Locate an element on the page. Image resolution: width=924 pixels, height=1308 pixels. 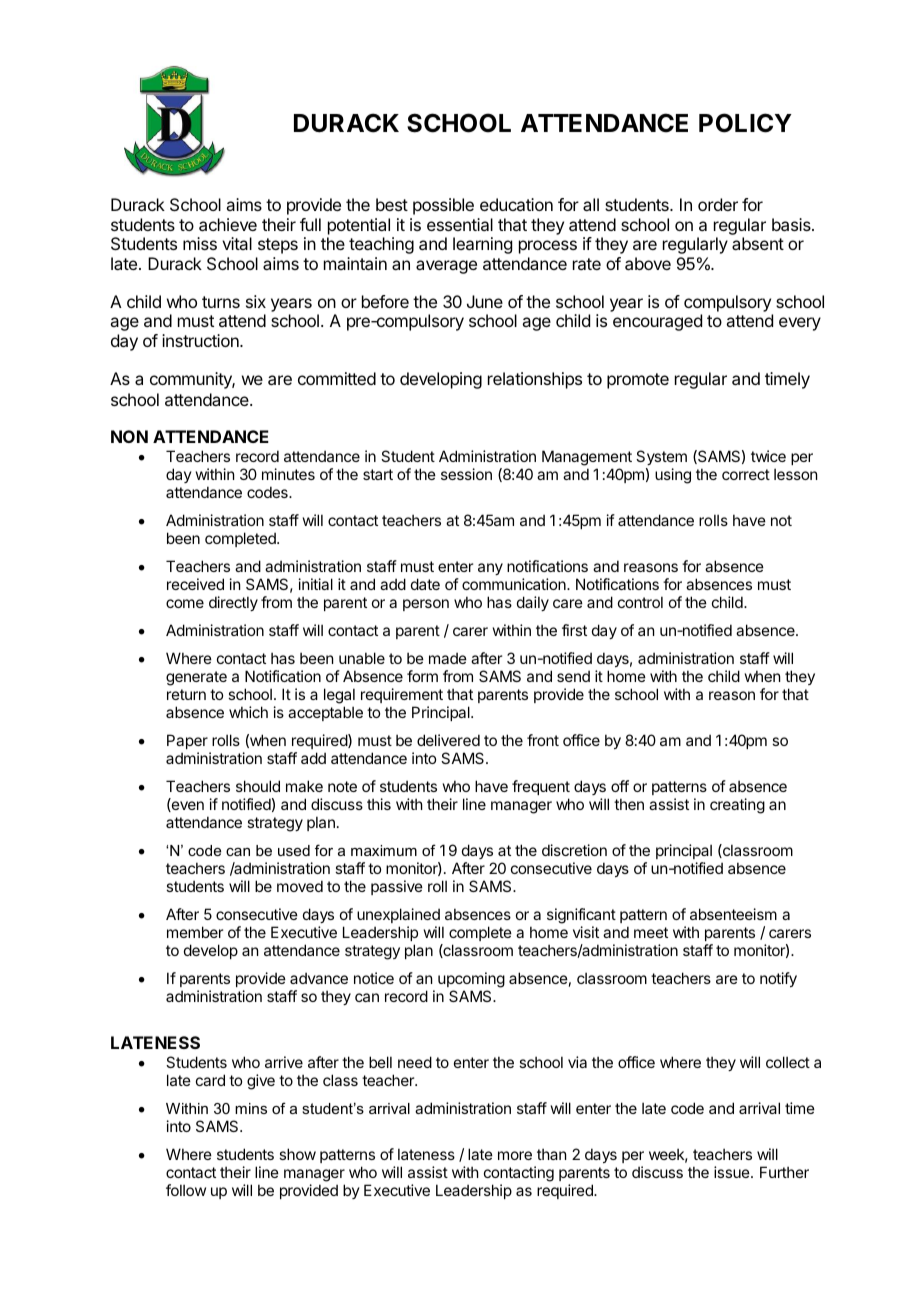
possible is located at coordinates (443, 206).
